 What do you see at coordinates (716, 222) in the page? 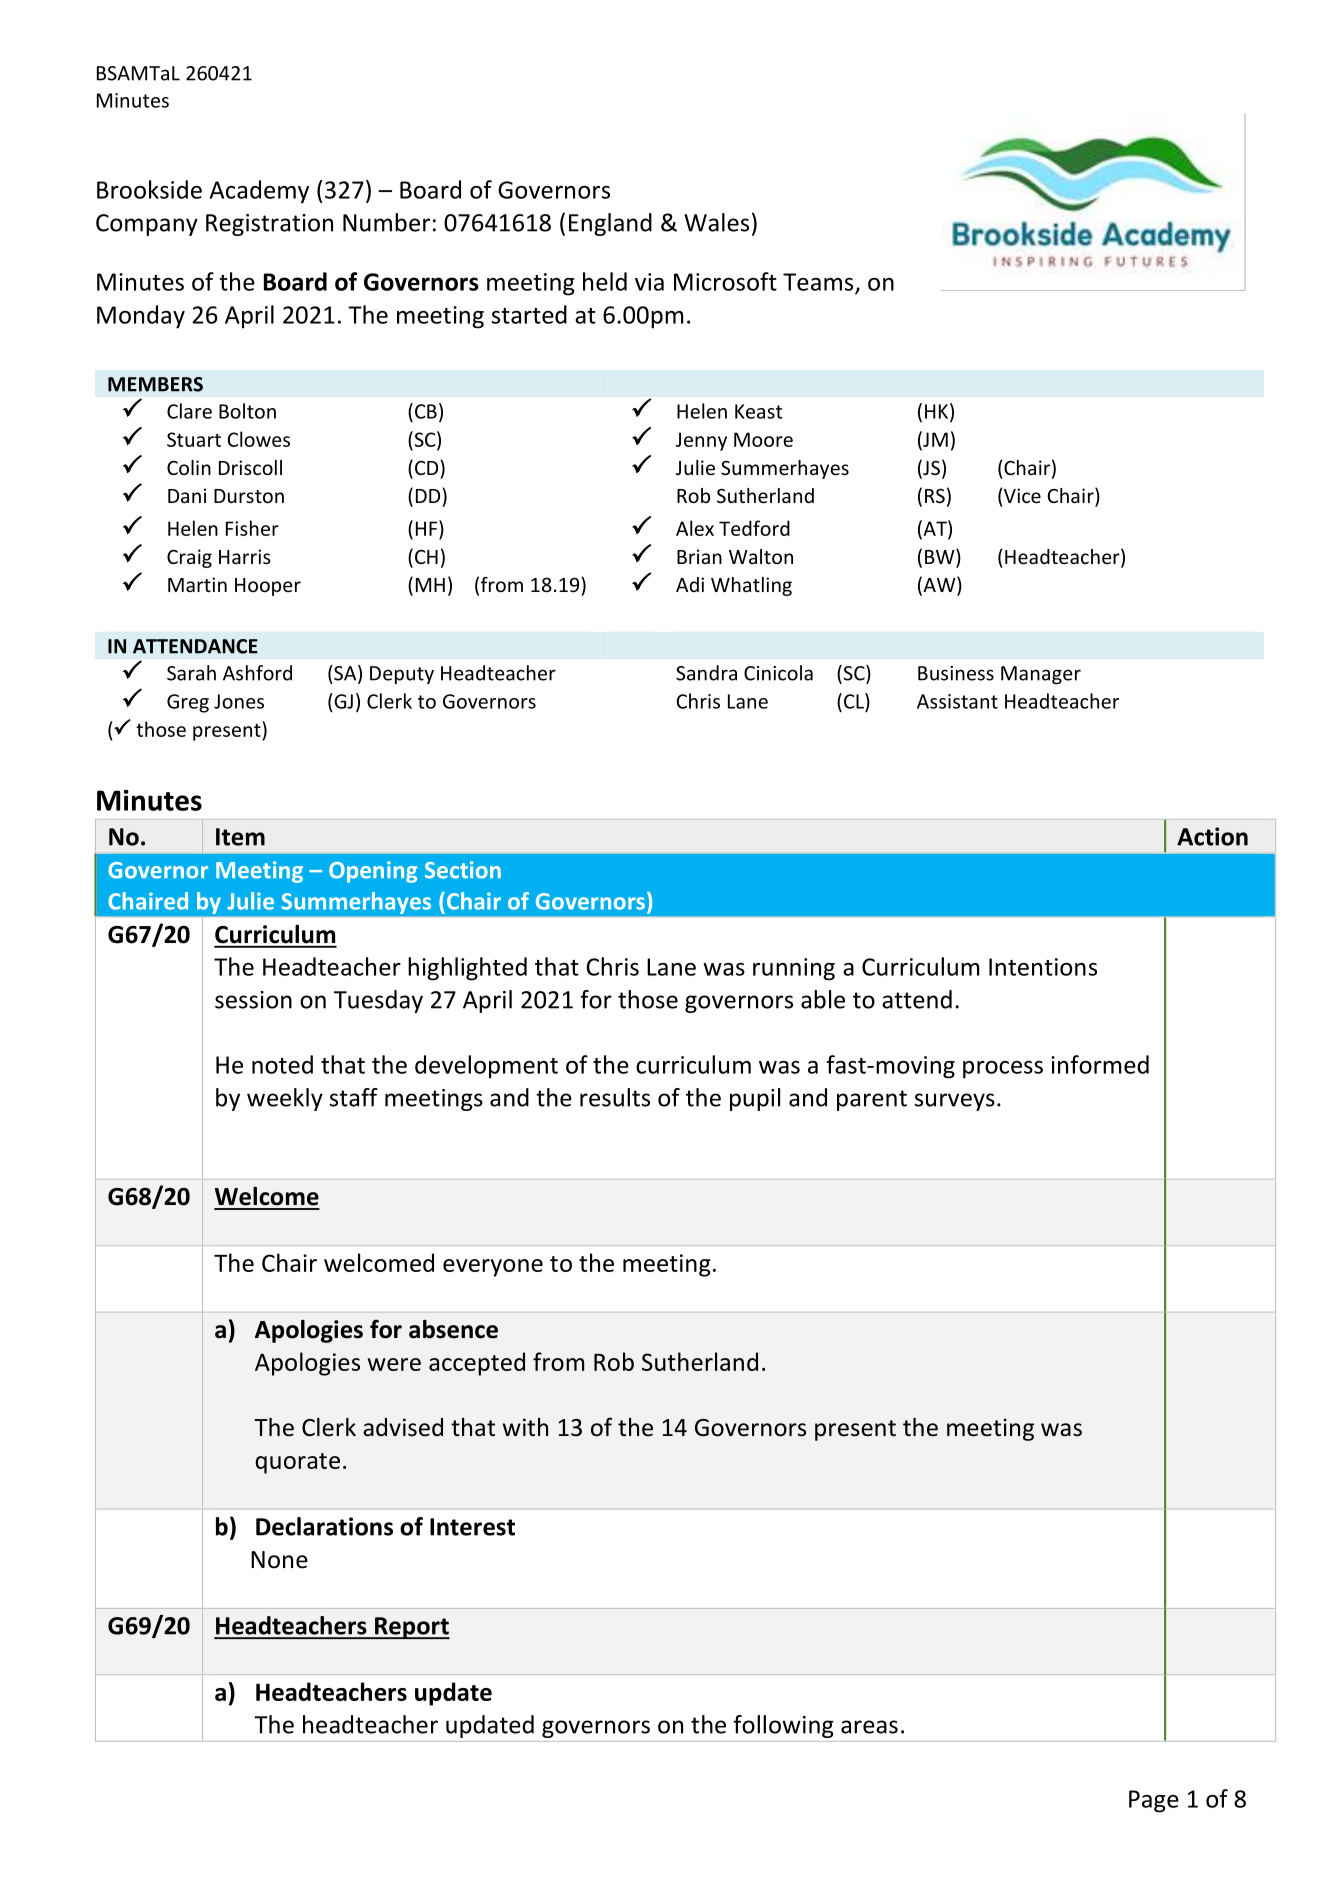
I see `Wales` at bounding box center [716, 222].
